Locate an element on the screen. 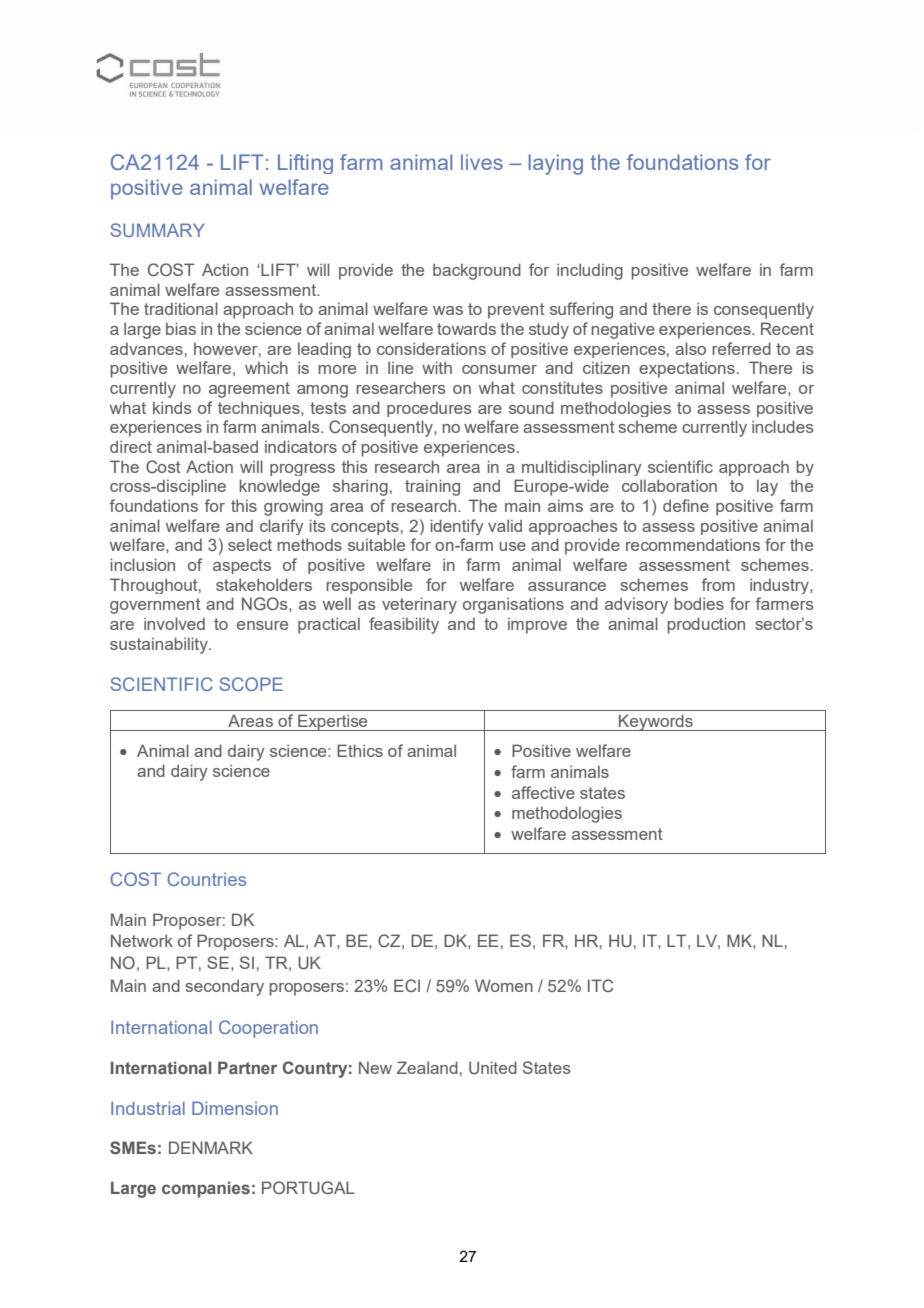 Image resolution: width=924 pixels, height=1308 pixels. including is located at coordinates (590, 271).
